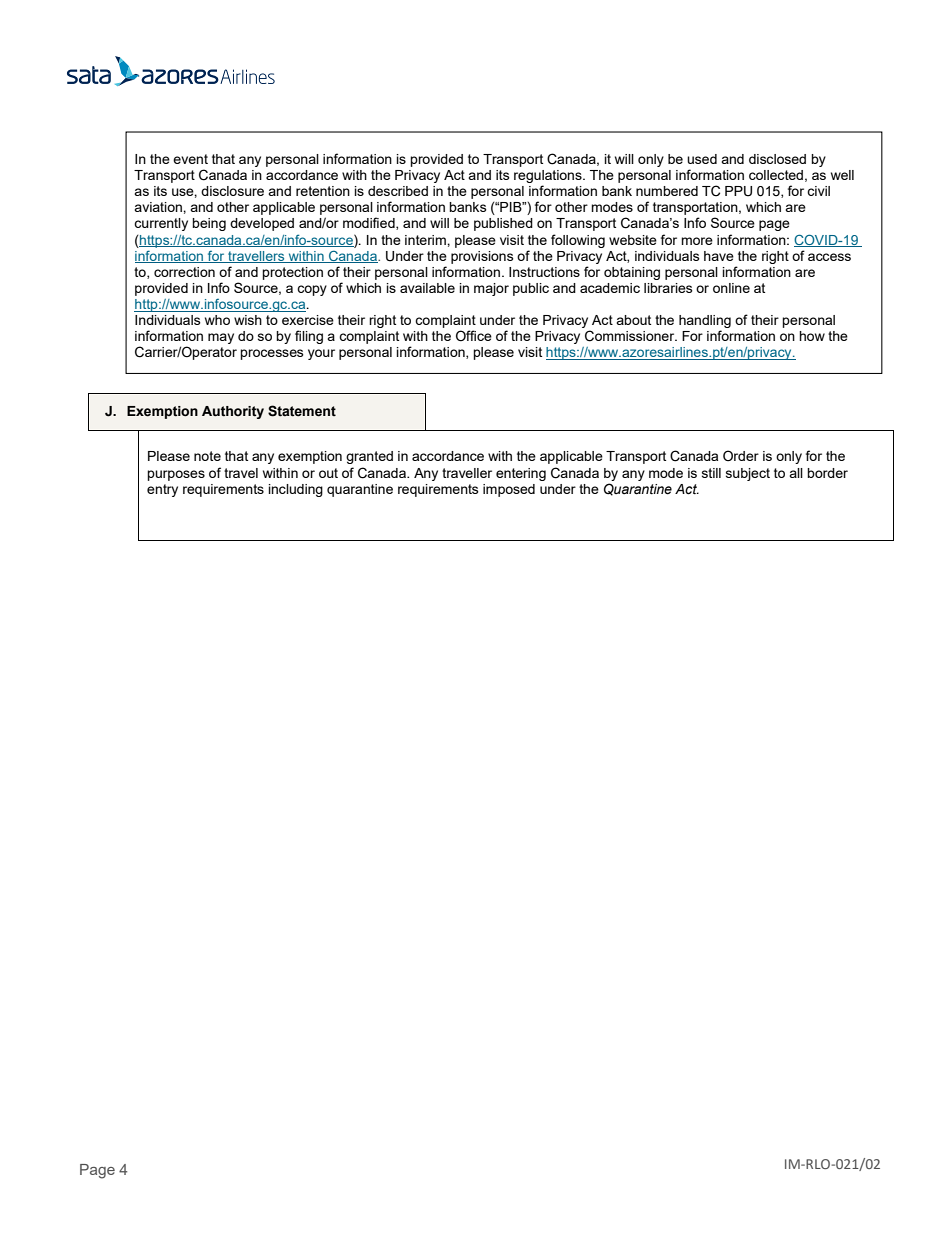 This image has height=1233, width=952. What do you see at coordinates (705, 323) in the image?
I see `handling` at bounding box center [705, 323].
